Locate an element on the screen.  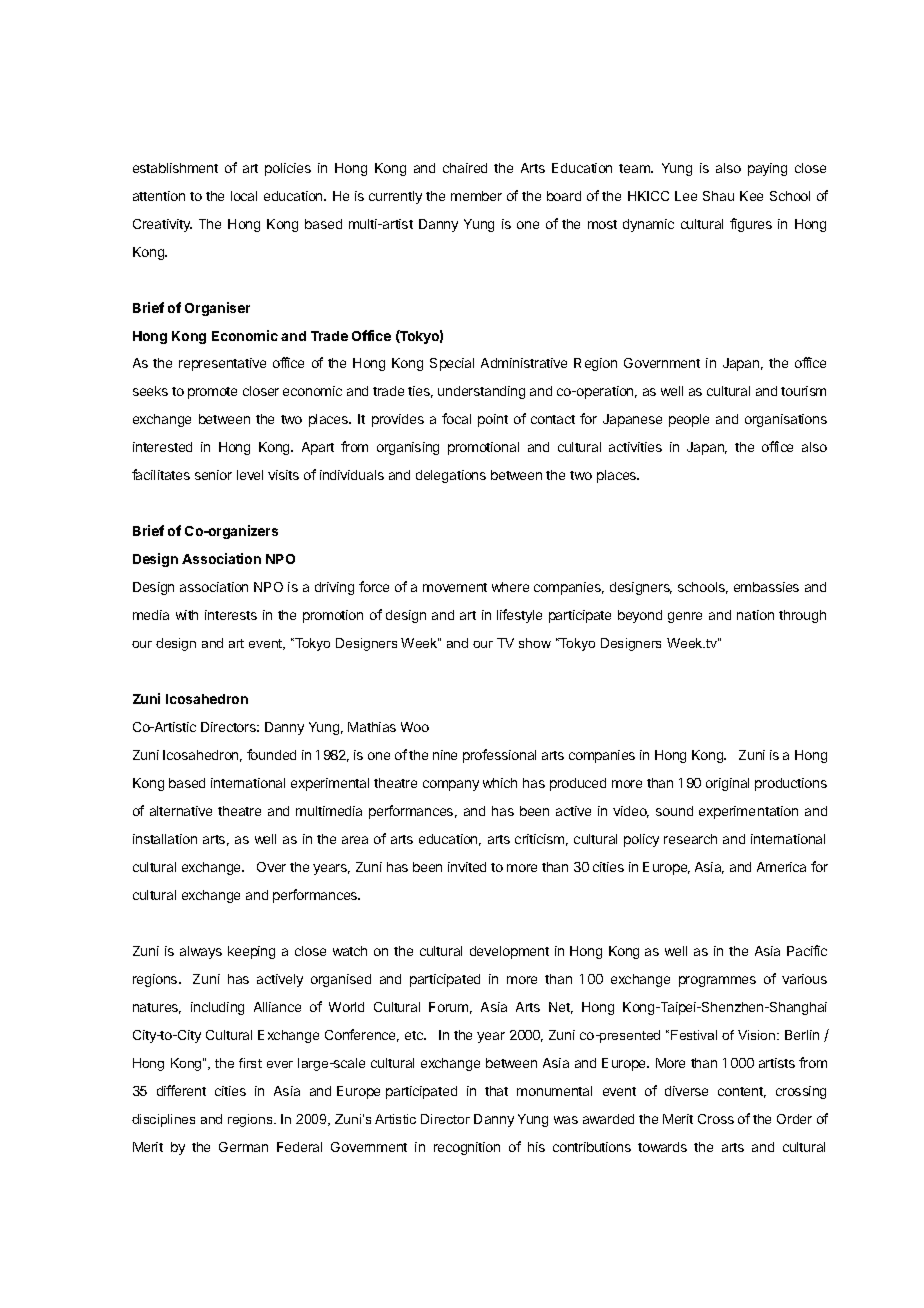
experimentation is located at coordinates (748, 812).
